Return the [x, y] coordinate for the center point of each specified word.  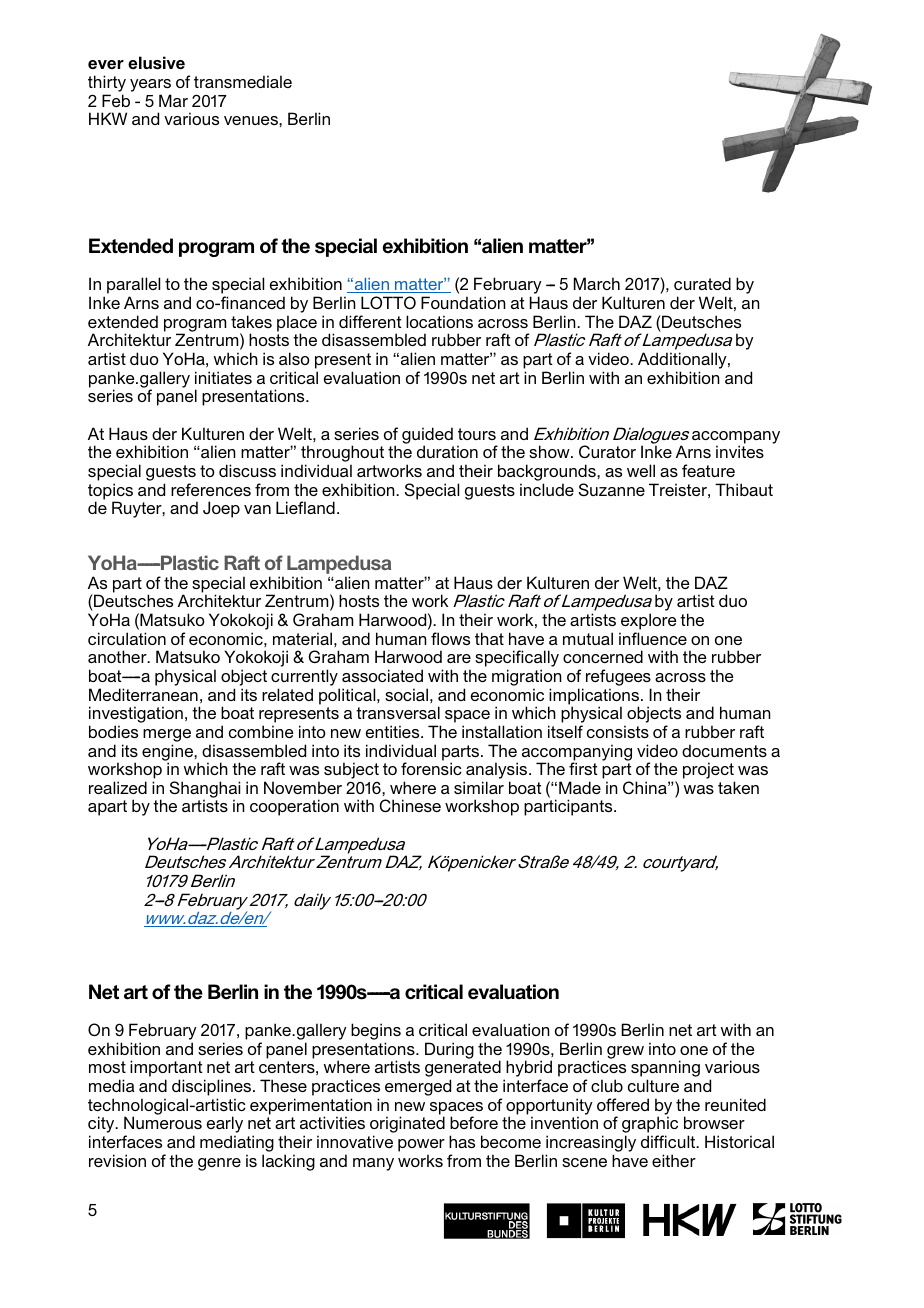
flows [450, 638]
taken [738, 787]
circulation [127, 638]
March [597, 283]
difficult [669, 1141]
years [150, 87]
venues [252, 120]
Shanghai [205, 790]
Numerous [163, 1122]
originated [407, 1126]
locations [439, 321]
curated [702, 283]
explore [649, 621]
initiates [223, 377]
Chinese [410, 806]
